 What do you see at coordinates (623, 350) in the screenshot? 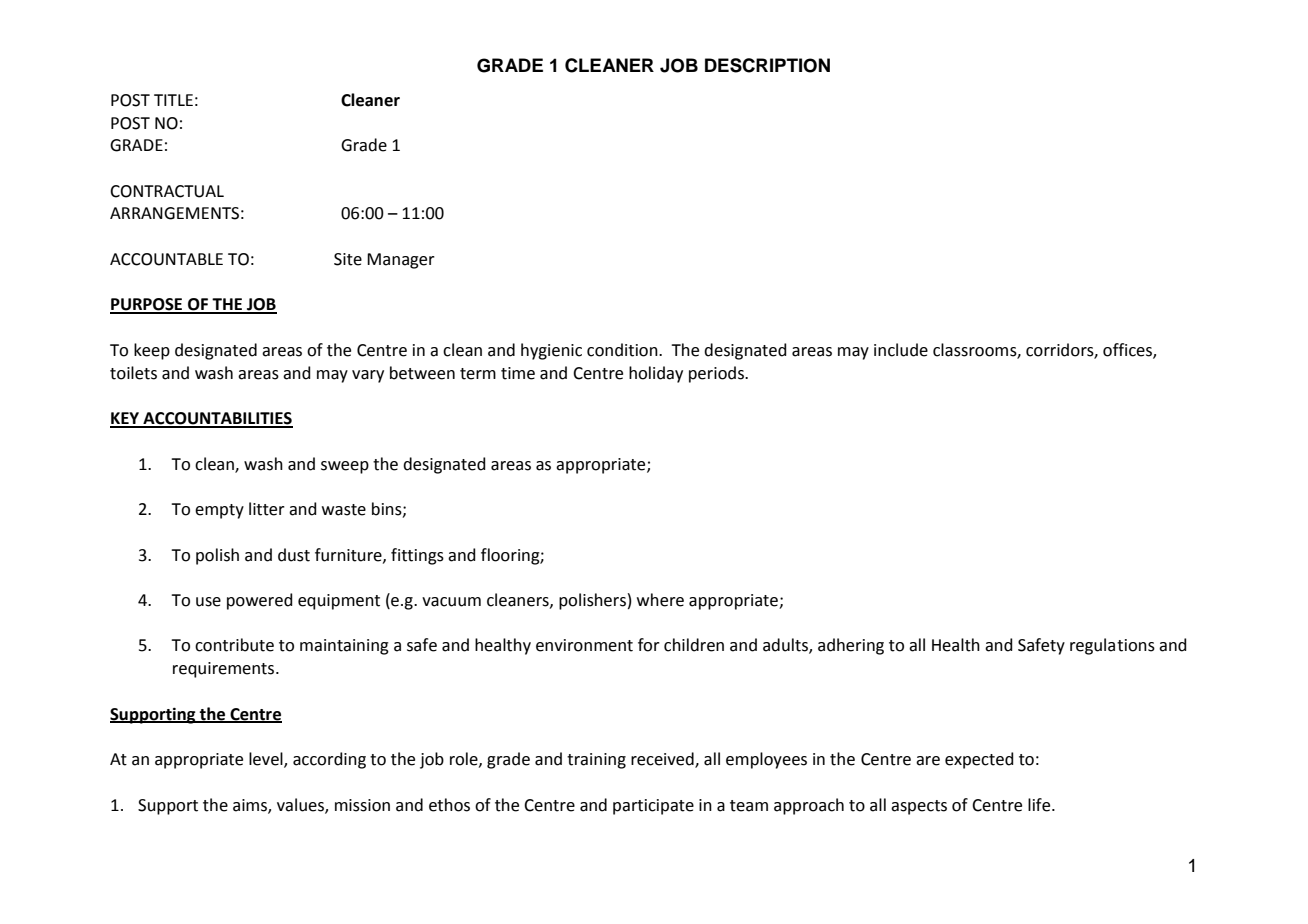
I see `condition` at bounding box center [623, 350].
